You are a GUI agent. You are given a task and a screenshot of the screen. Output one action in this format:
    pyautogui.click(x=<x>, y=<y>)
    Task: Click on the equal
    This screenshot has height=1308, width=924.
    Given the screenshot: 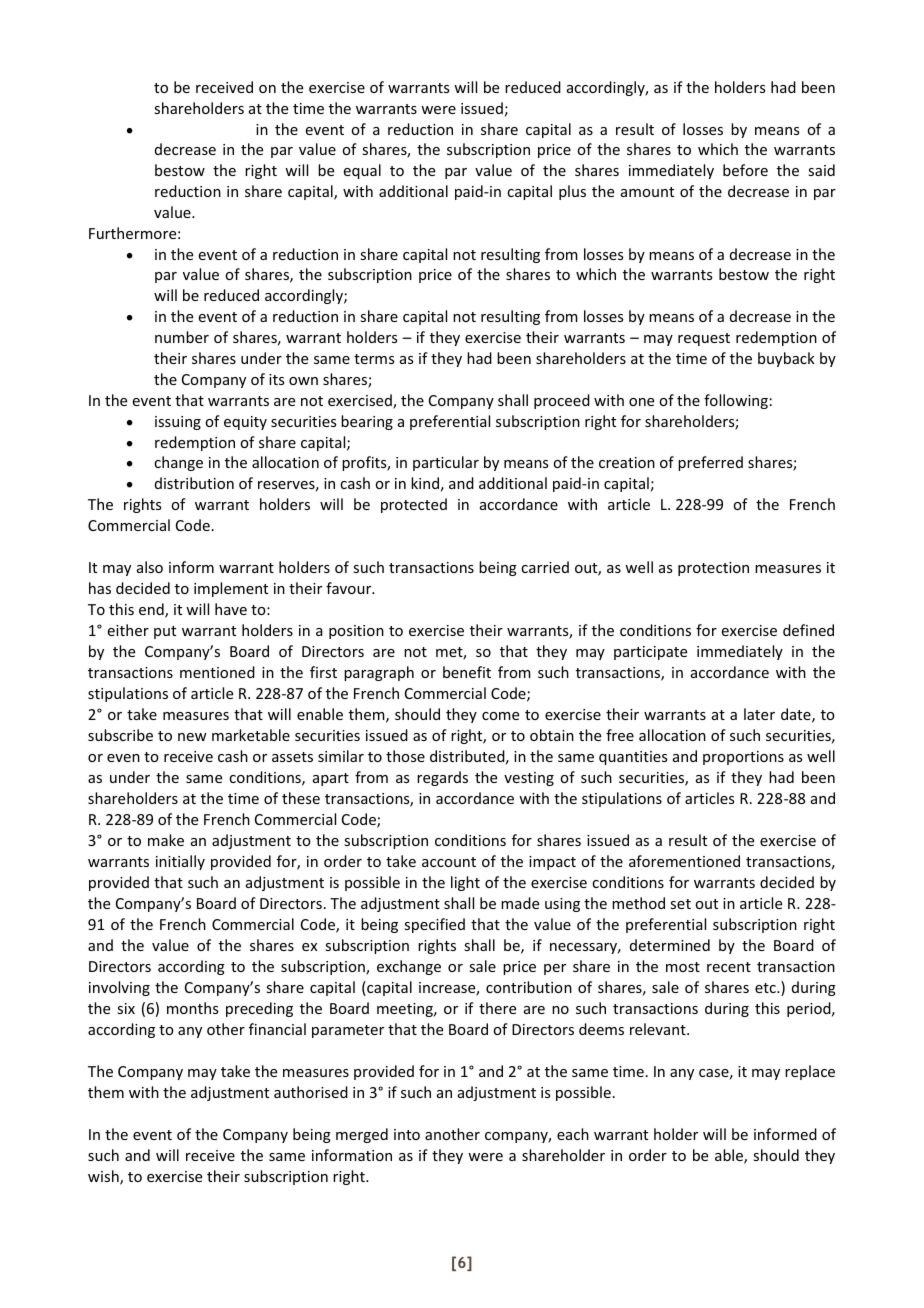 What is the action you would take?
    pyautogui.click(x=362, y=171)
